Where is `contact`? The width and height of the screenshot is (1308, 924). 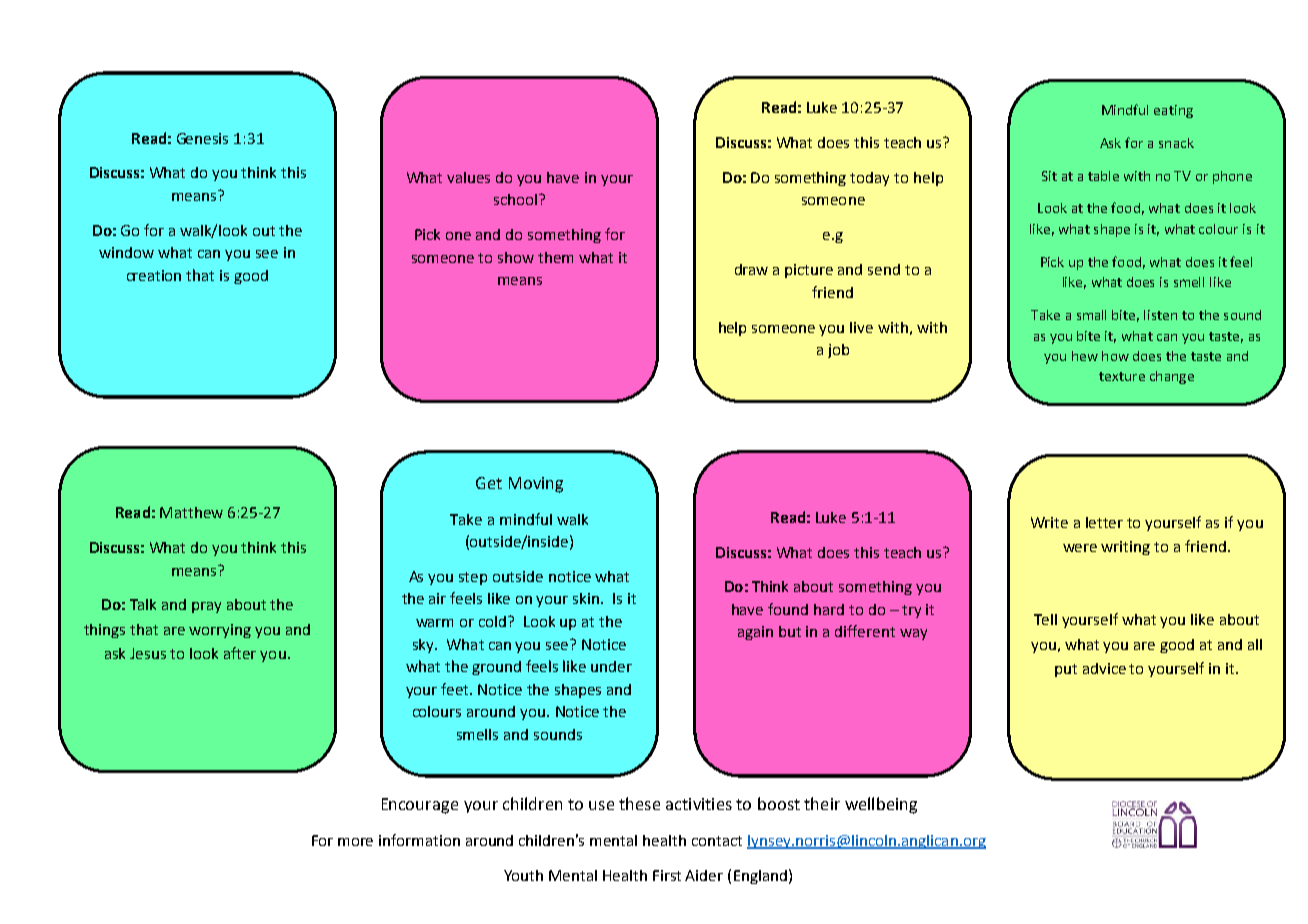
contact is located at coordinates (717, 841).
